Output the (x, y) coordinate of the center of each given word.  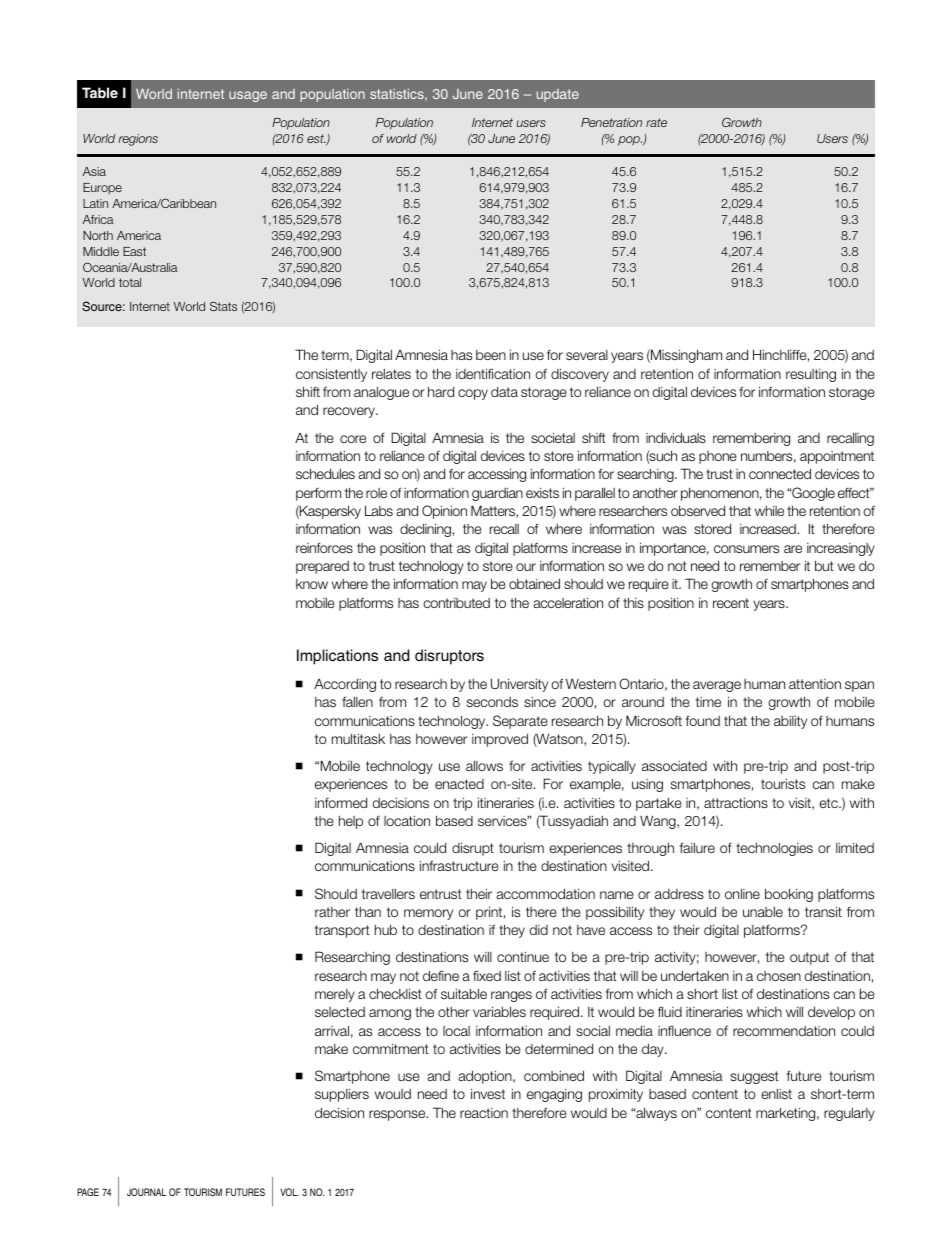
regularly (849, 1114)
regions (138, 140)
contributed (456, 603)
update (558, 95)
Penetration (611, 122)
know (312, 584)
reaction (484, 1113)
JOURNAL (146, 1192)
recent (731, 603)
